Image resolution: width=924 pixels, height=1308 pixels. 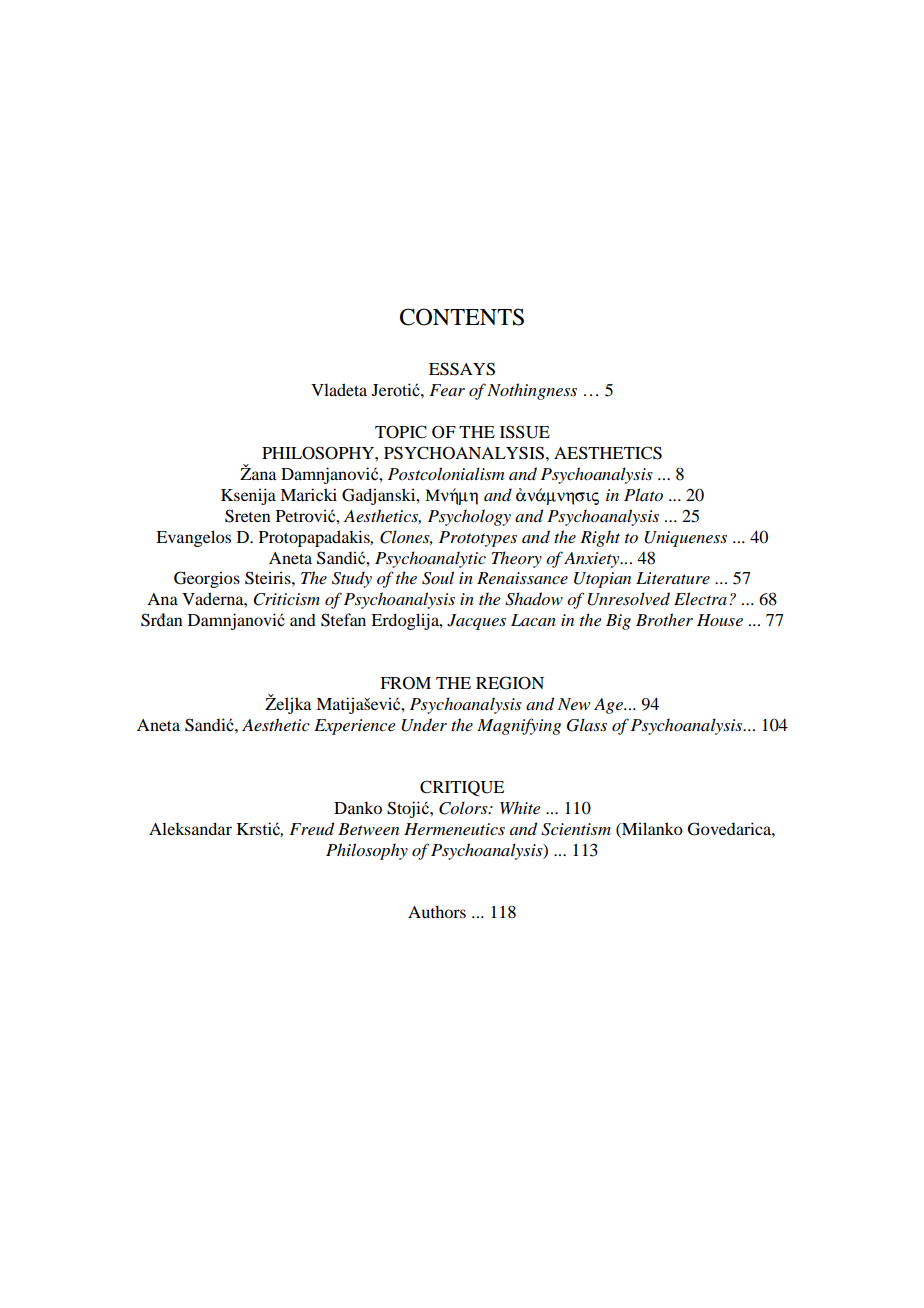 What do you see at coordinates (587, 725) in the screenshot?
I see `Glass` at bounding box center [587, 725].
